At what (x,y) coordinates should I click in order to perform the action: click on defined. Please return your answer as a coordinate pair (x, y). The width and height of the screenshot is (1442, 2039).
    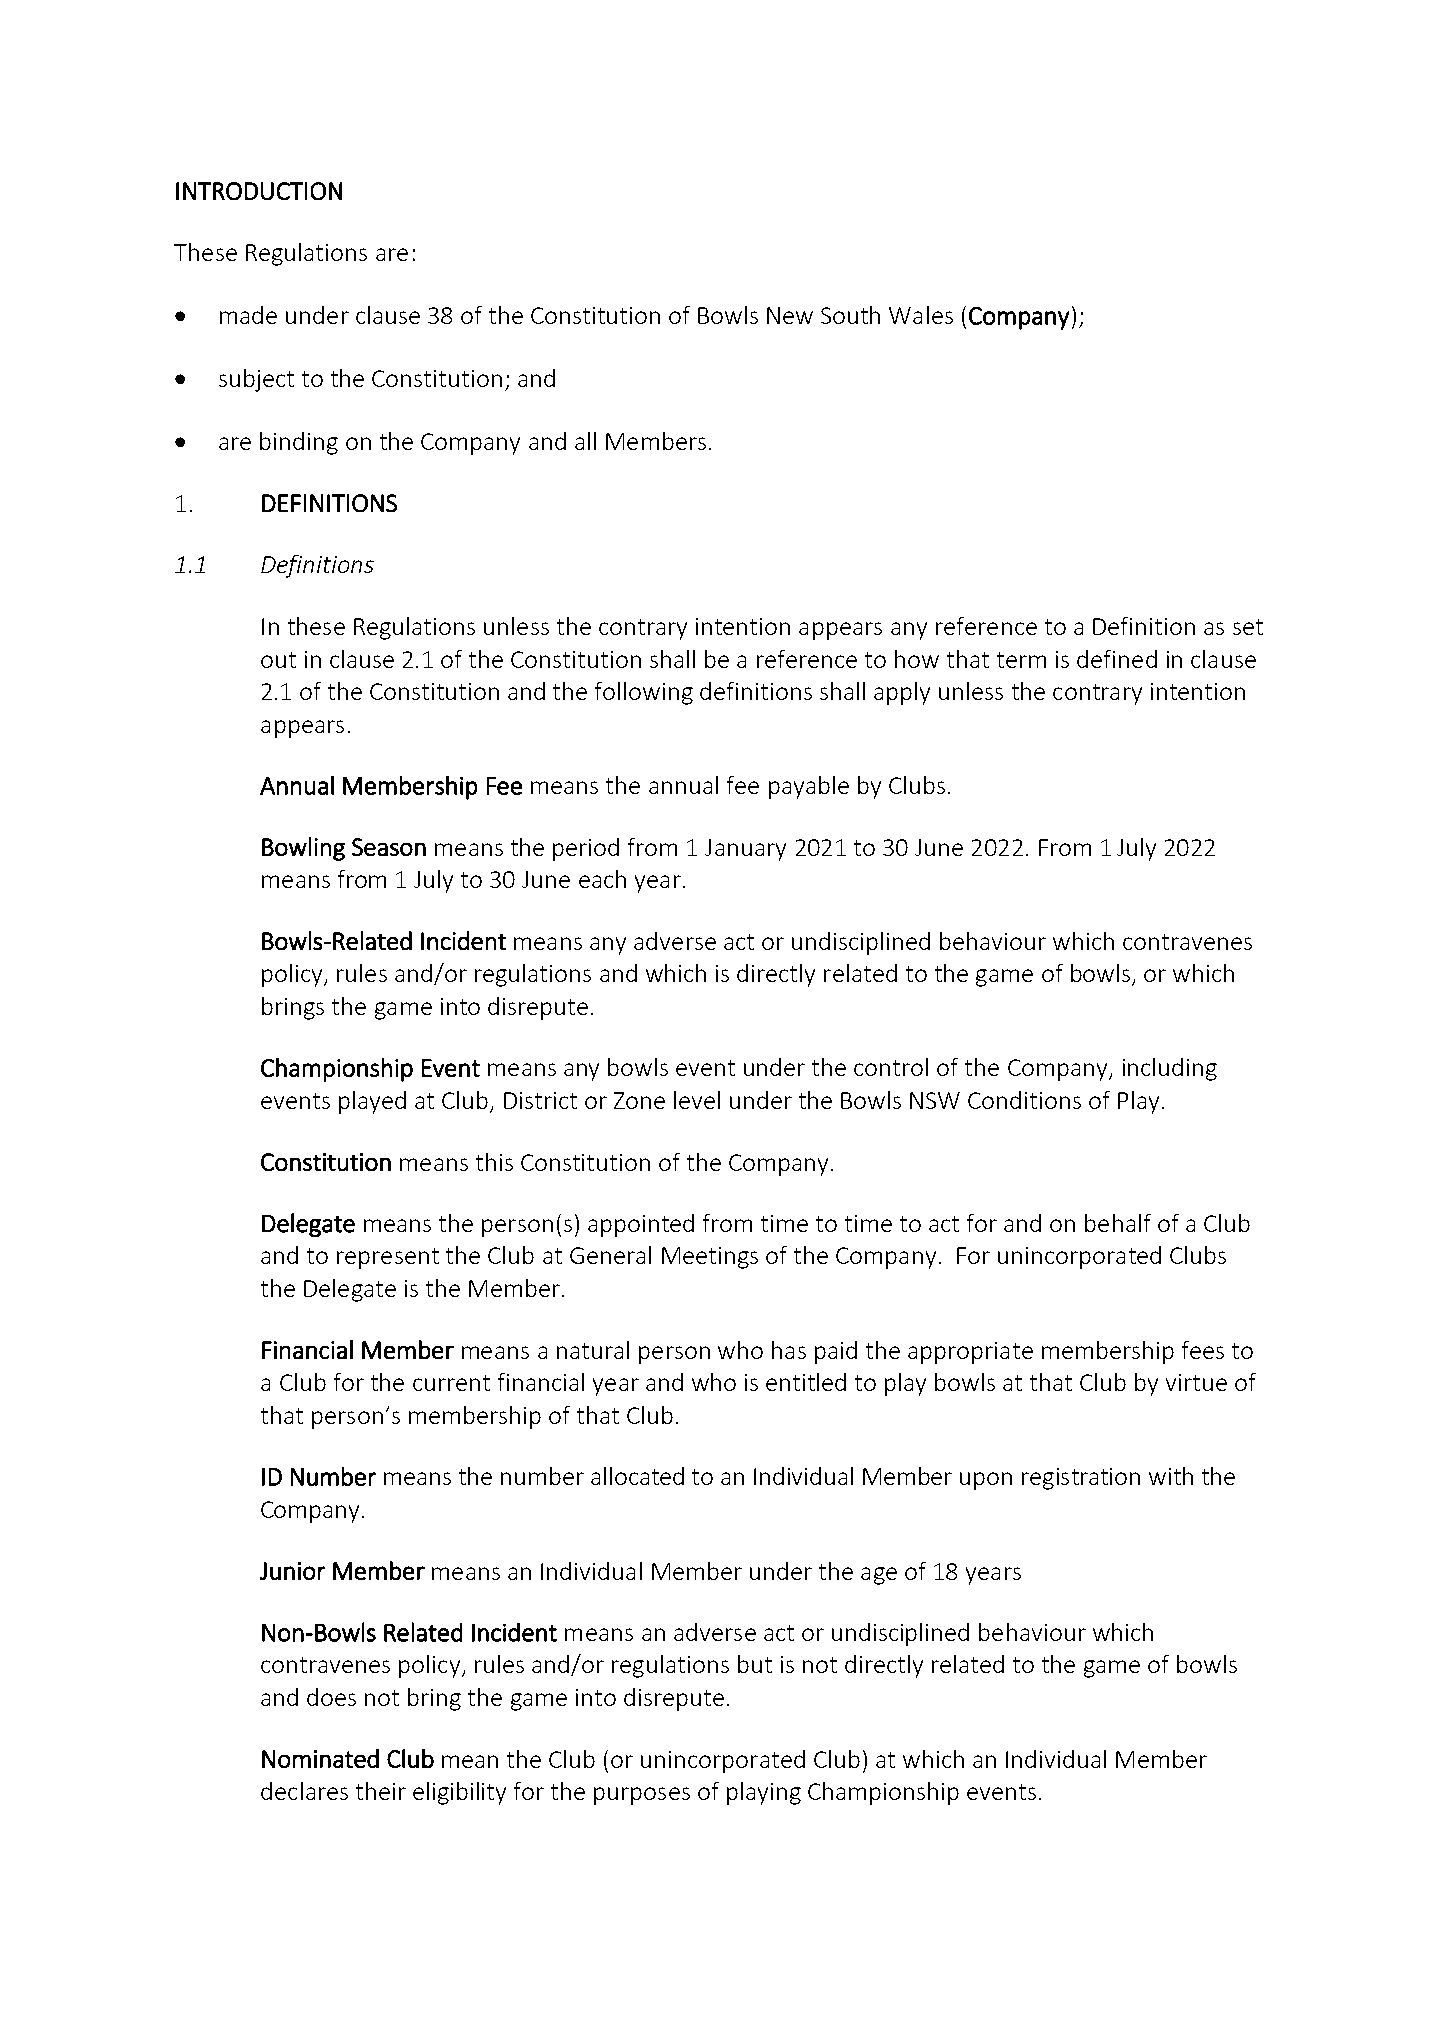
    Looking at the image, I should click on (1117, 659).
